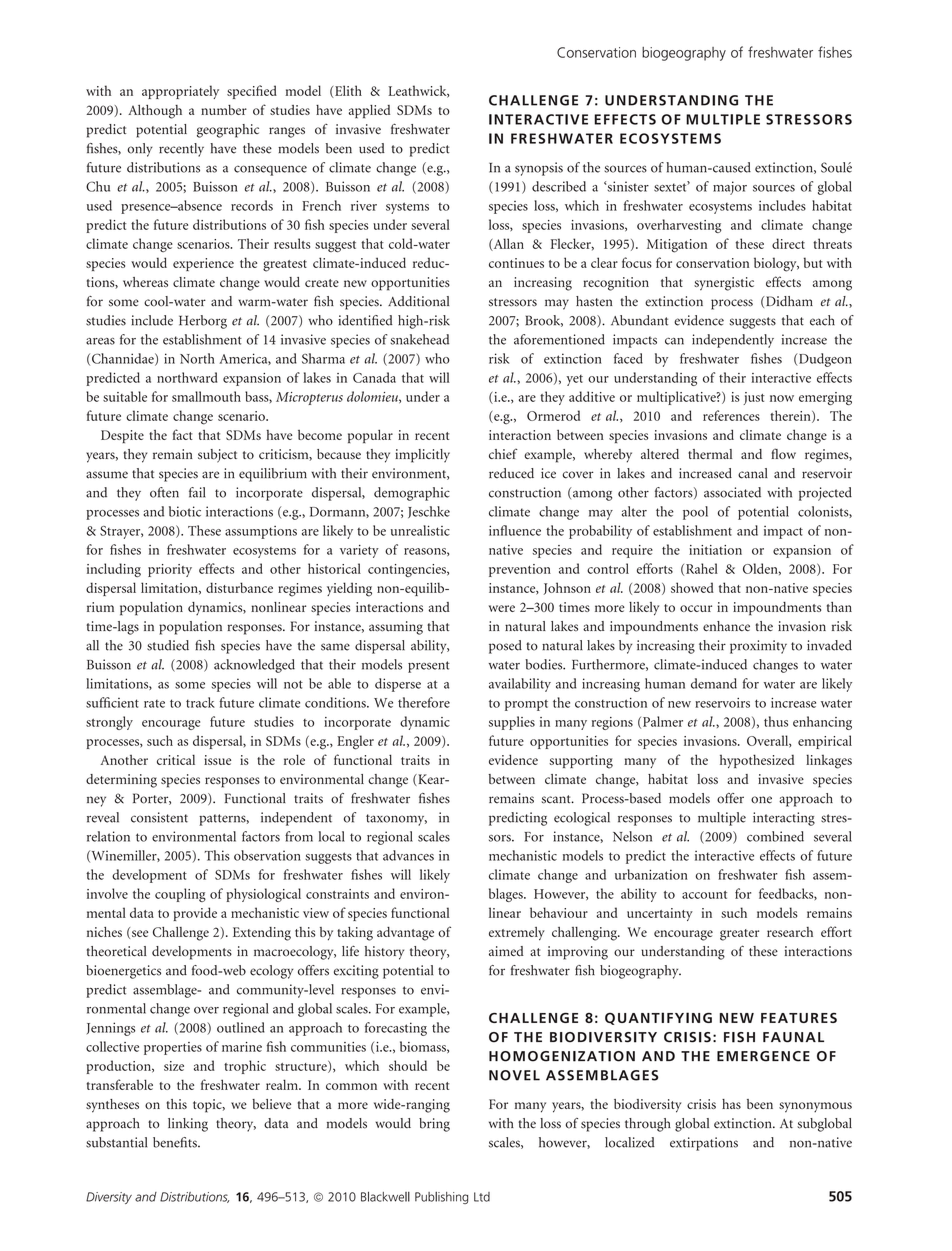  I want to click on Although, so click(155, 112).
